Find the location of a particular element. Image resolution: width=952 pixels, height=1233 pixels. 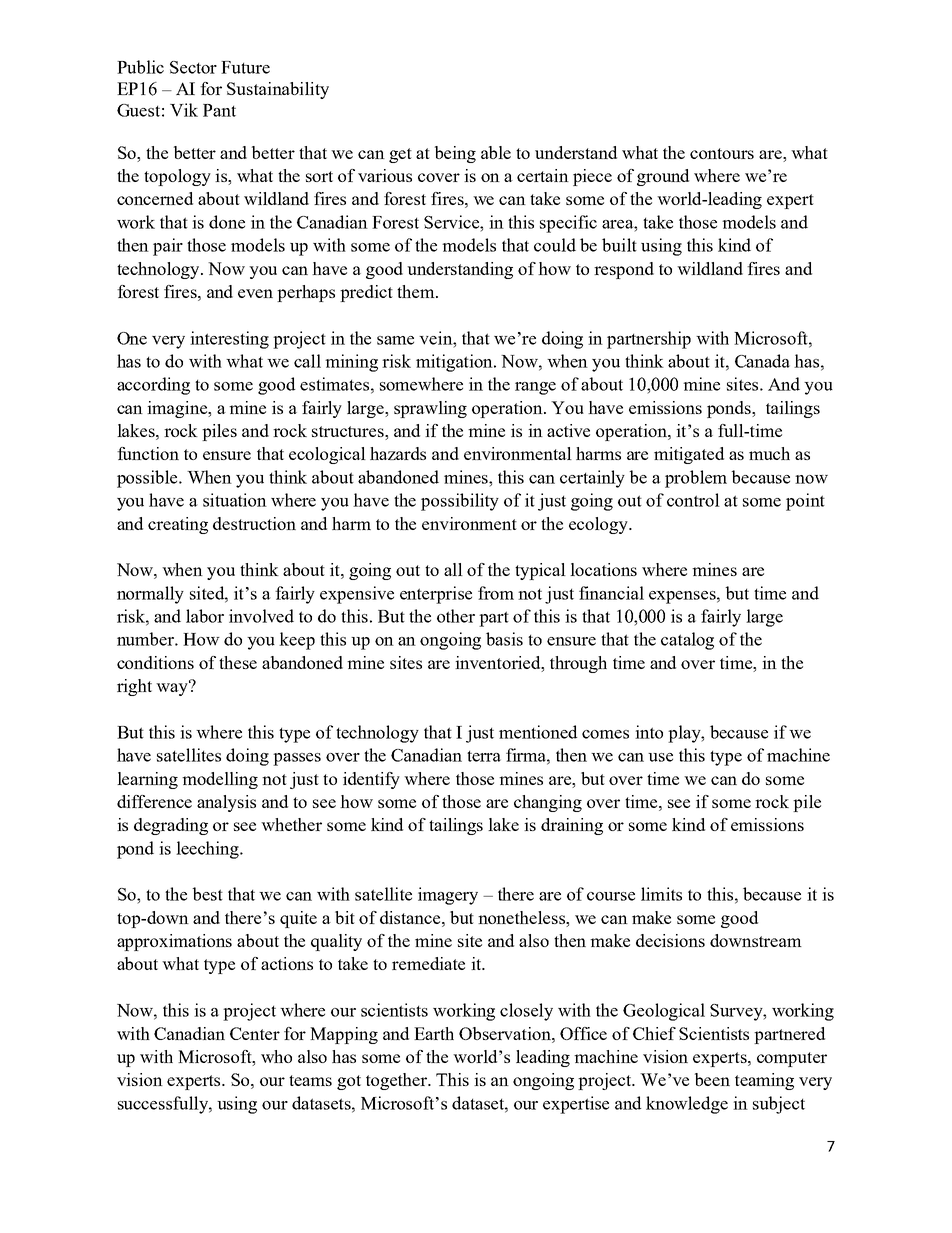

interesting is located at coordinates (229, 340).
